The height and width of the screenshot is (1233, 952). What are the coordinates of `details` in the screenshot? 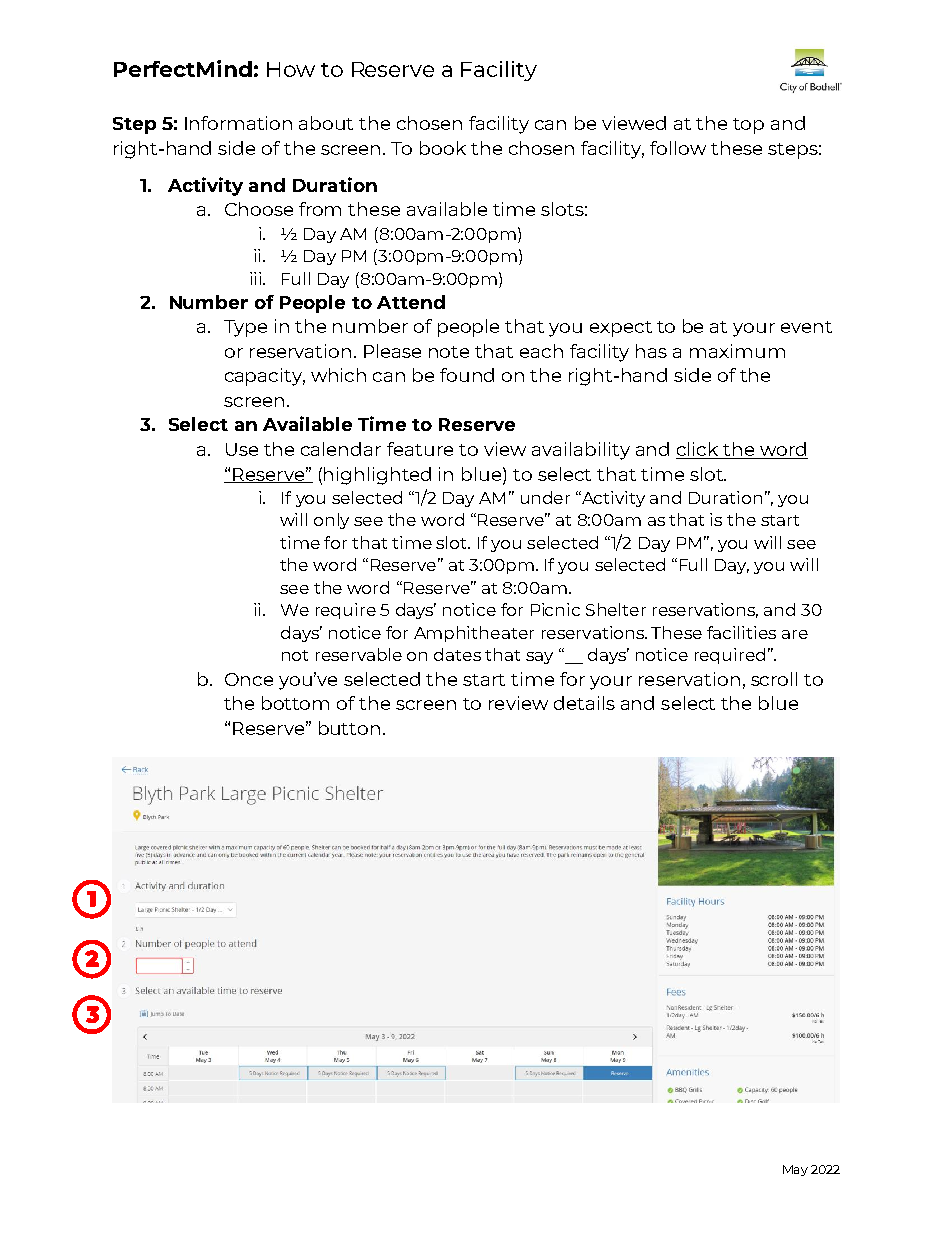 It's located at (584, 703).
